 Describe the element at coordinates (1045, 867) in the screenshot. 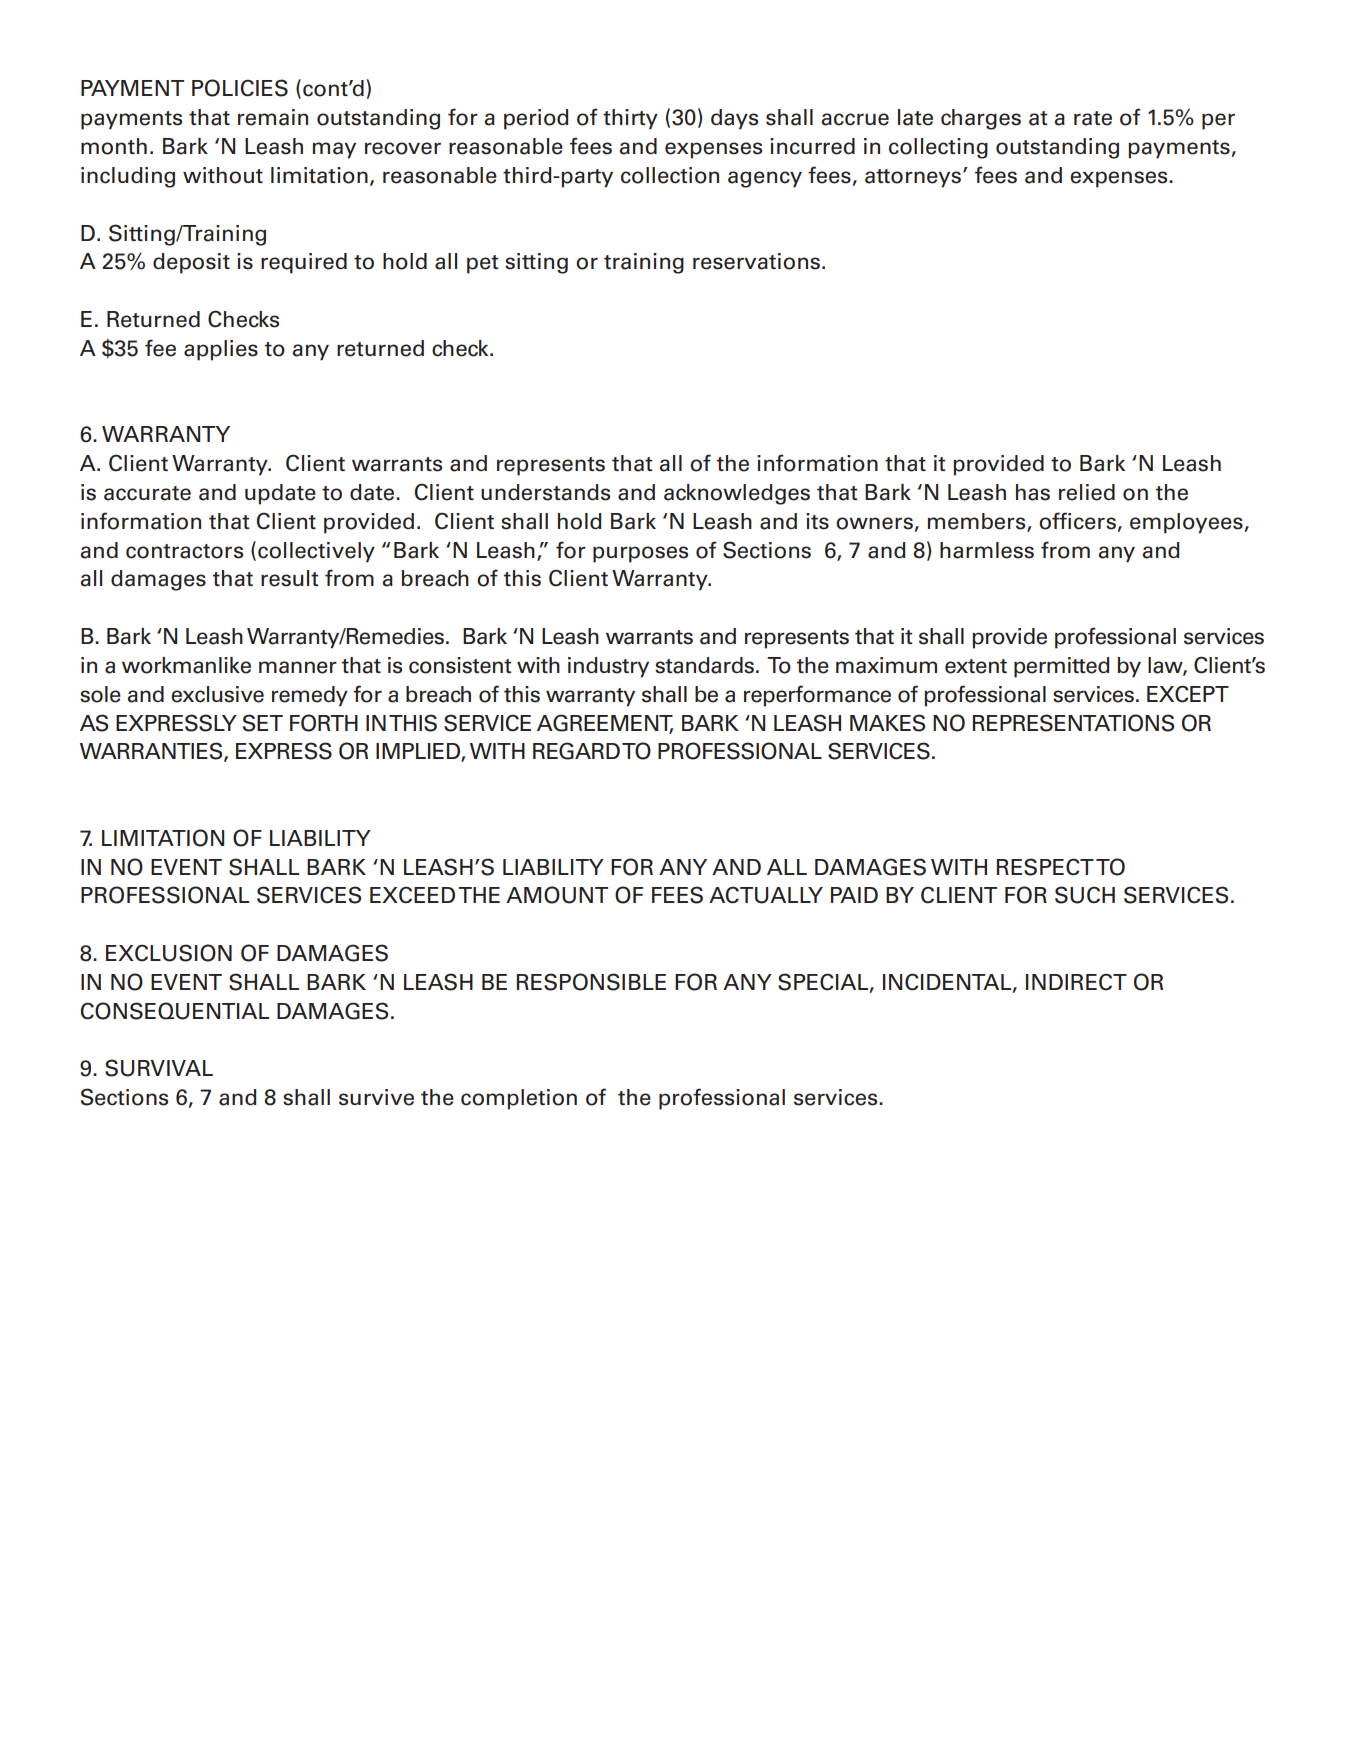

I see `RESPECT` at that location.
